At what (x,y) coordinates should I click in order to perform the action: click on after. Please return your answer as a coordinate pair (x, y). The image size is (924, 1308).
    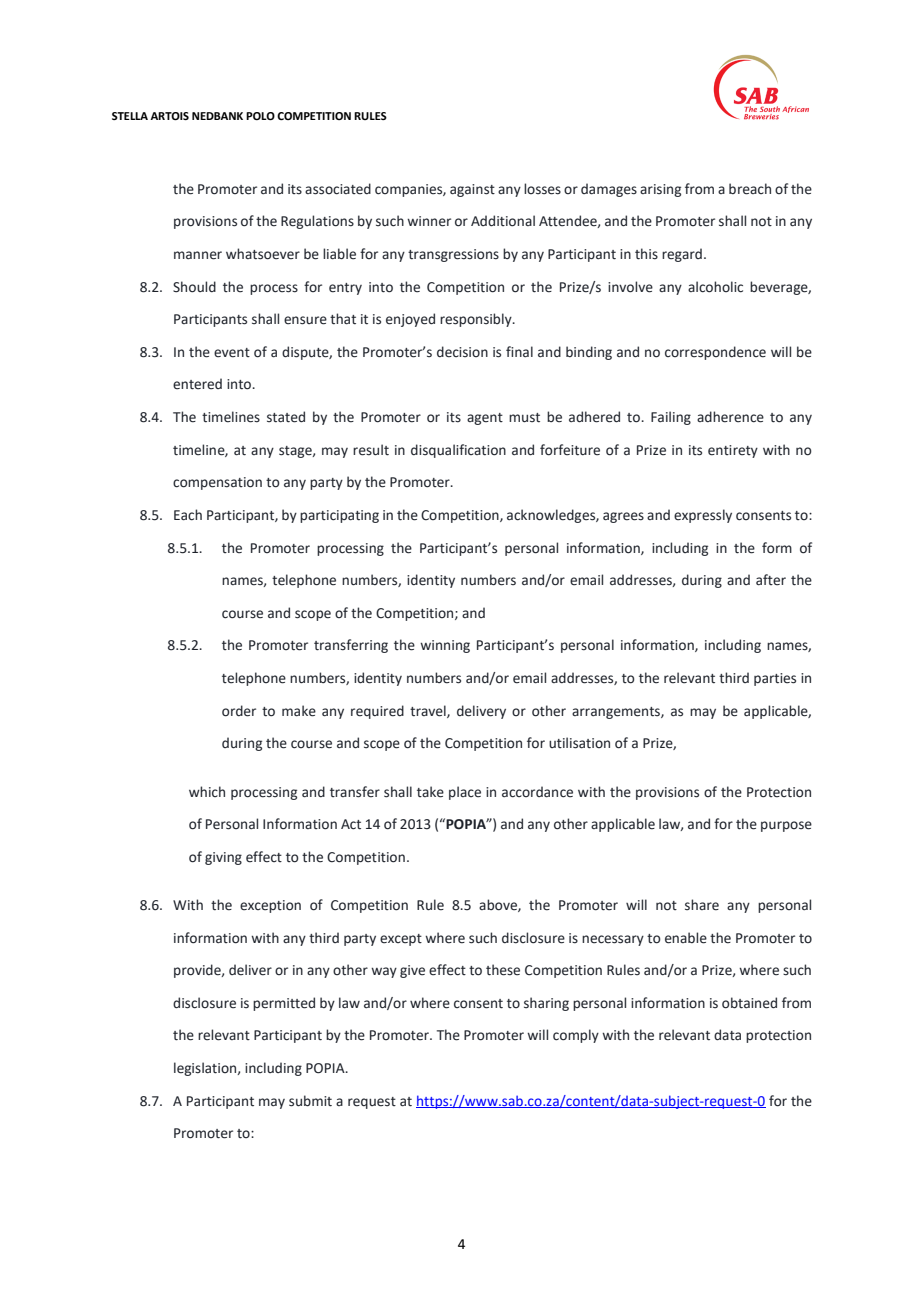
    Looking at the image, I should click on (771, 580).
